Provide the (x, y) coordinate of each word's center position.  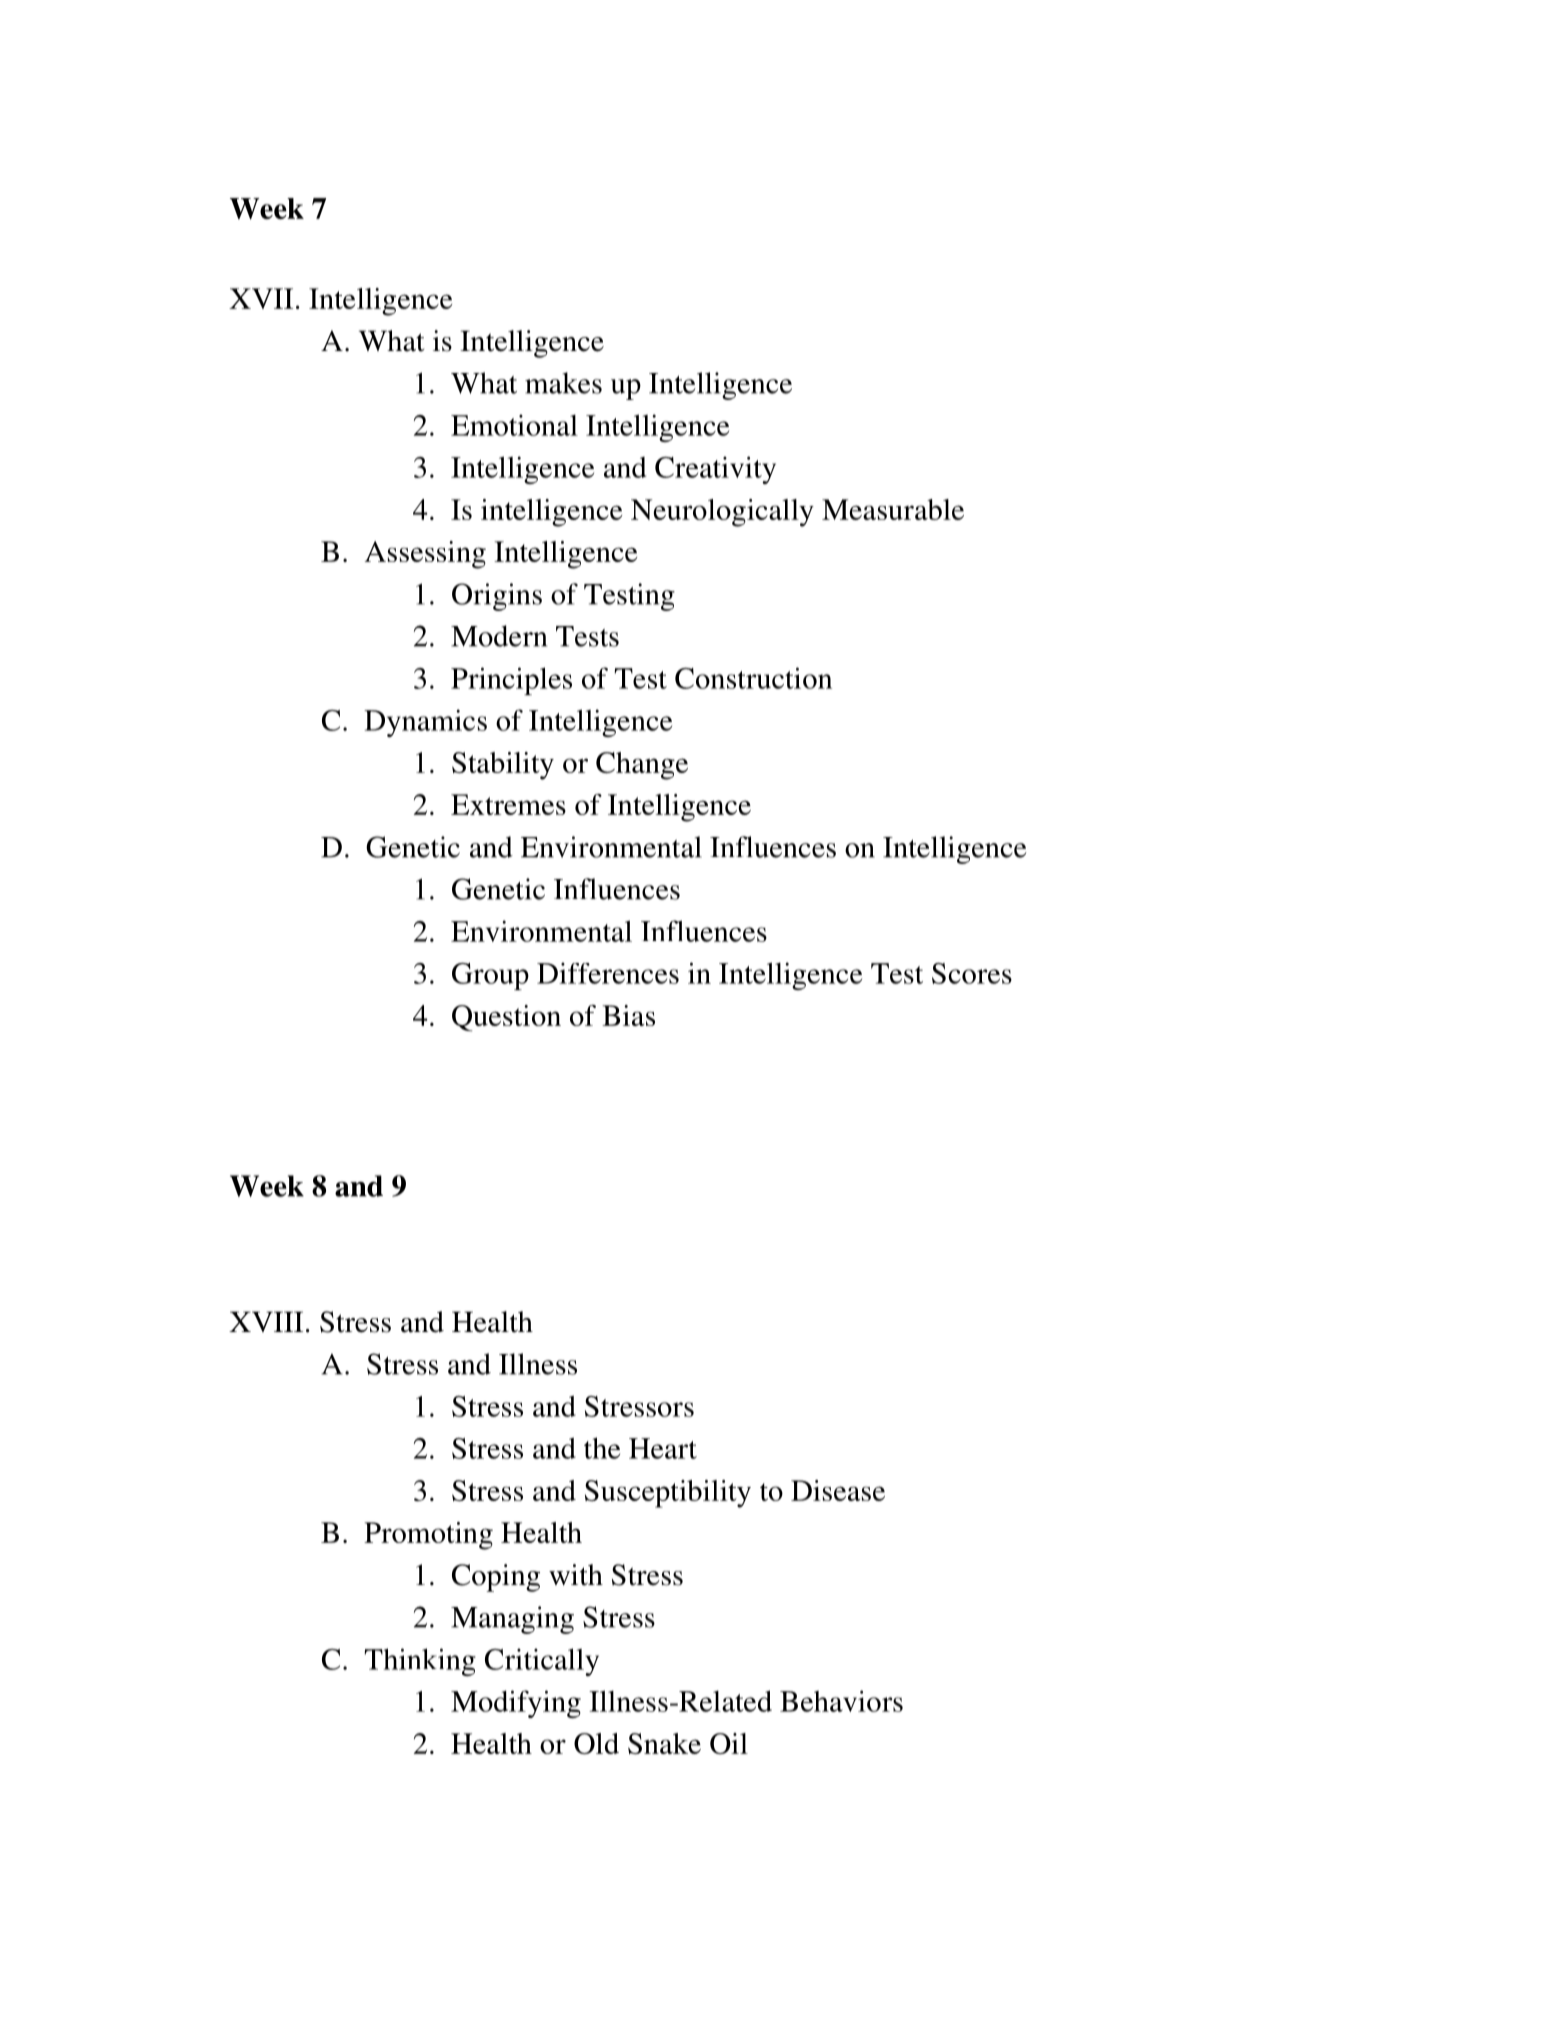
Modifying (516, 1704)
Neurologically (722, 513)
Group (490, 976)
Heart (663, 1448)
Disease (838, 1490)
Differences (608, 973)
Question (506, 1018)
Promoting (428, 1536)
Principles (511, 681)
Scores (972, 973)
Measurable (893, 509)
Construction (753, 678)
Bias (628, 1015)
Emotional (514, 425)
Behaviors (841, 1701)
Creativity (715, 470)
